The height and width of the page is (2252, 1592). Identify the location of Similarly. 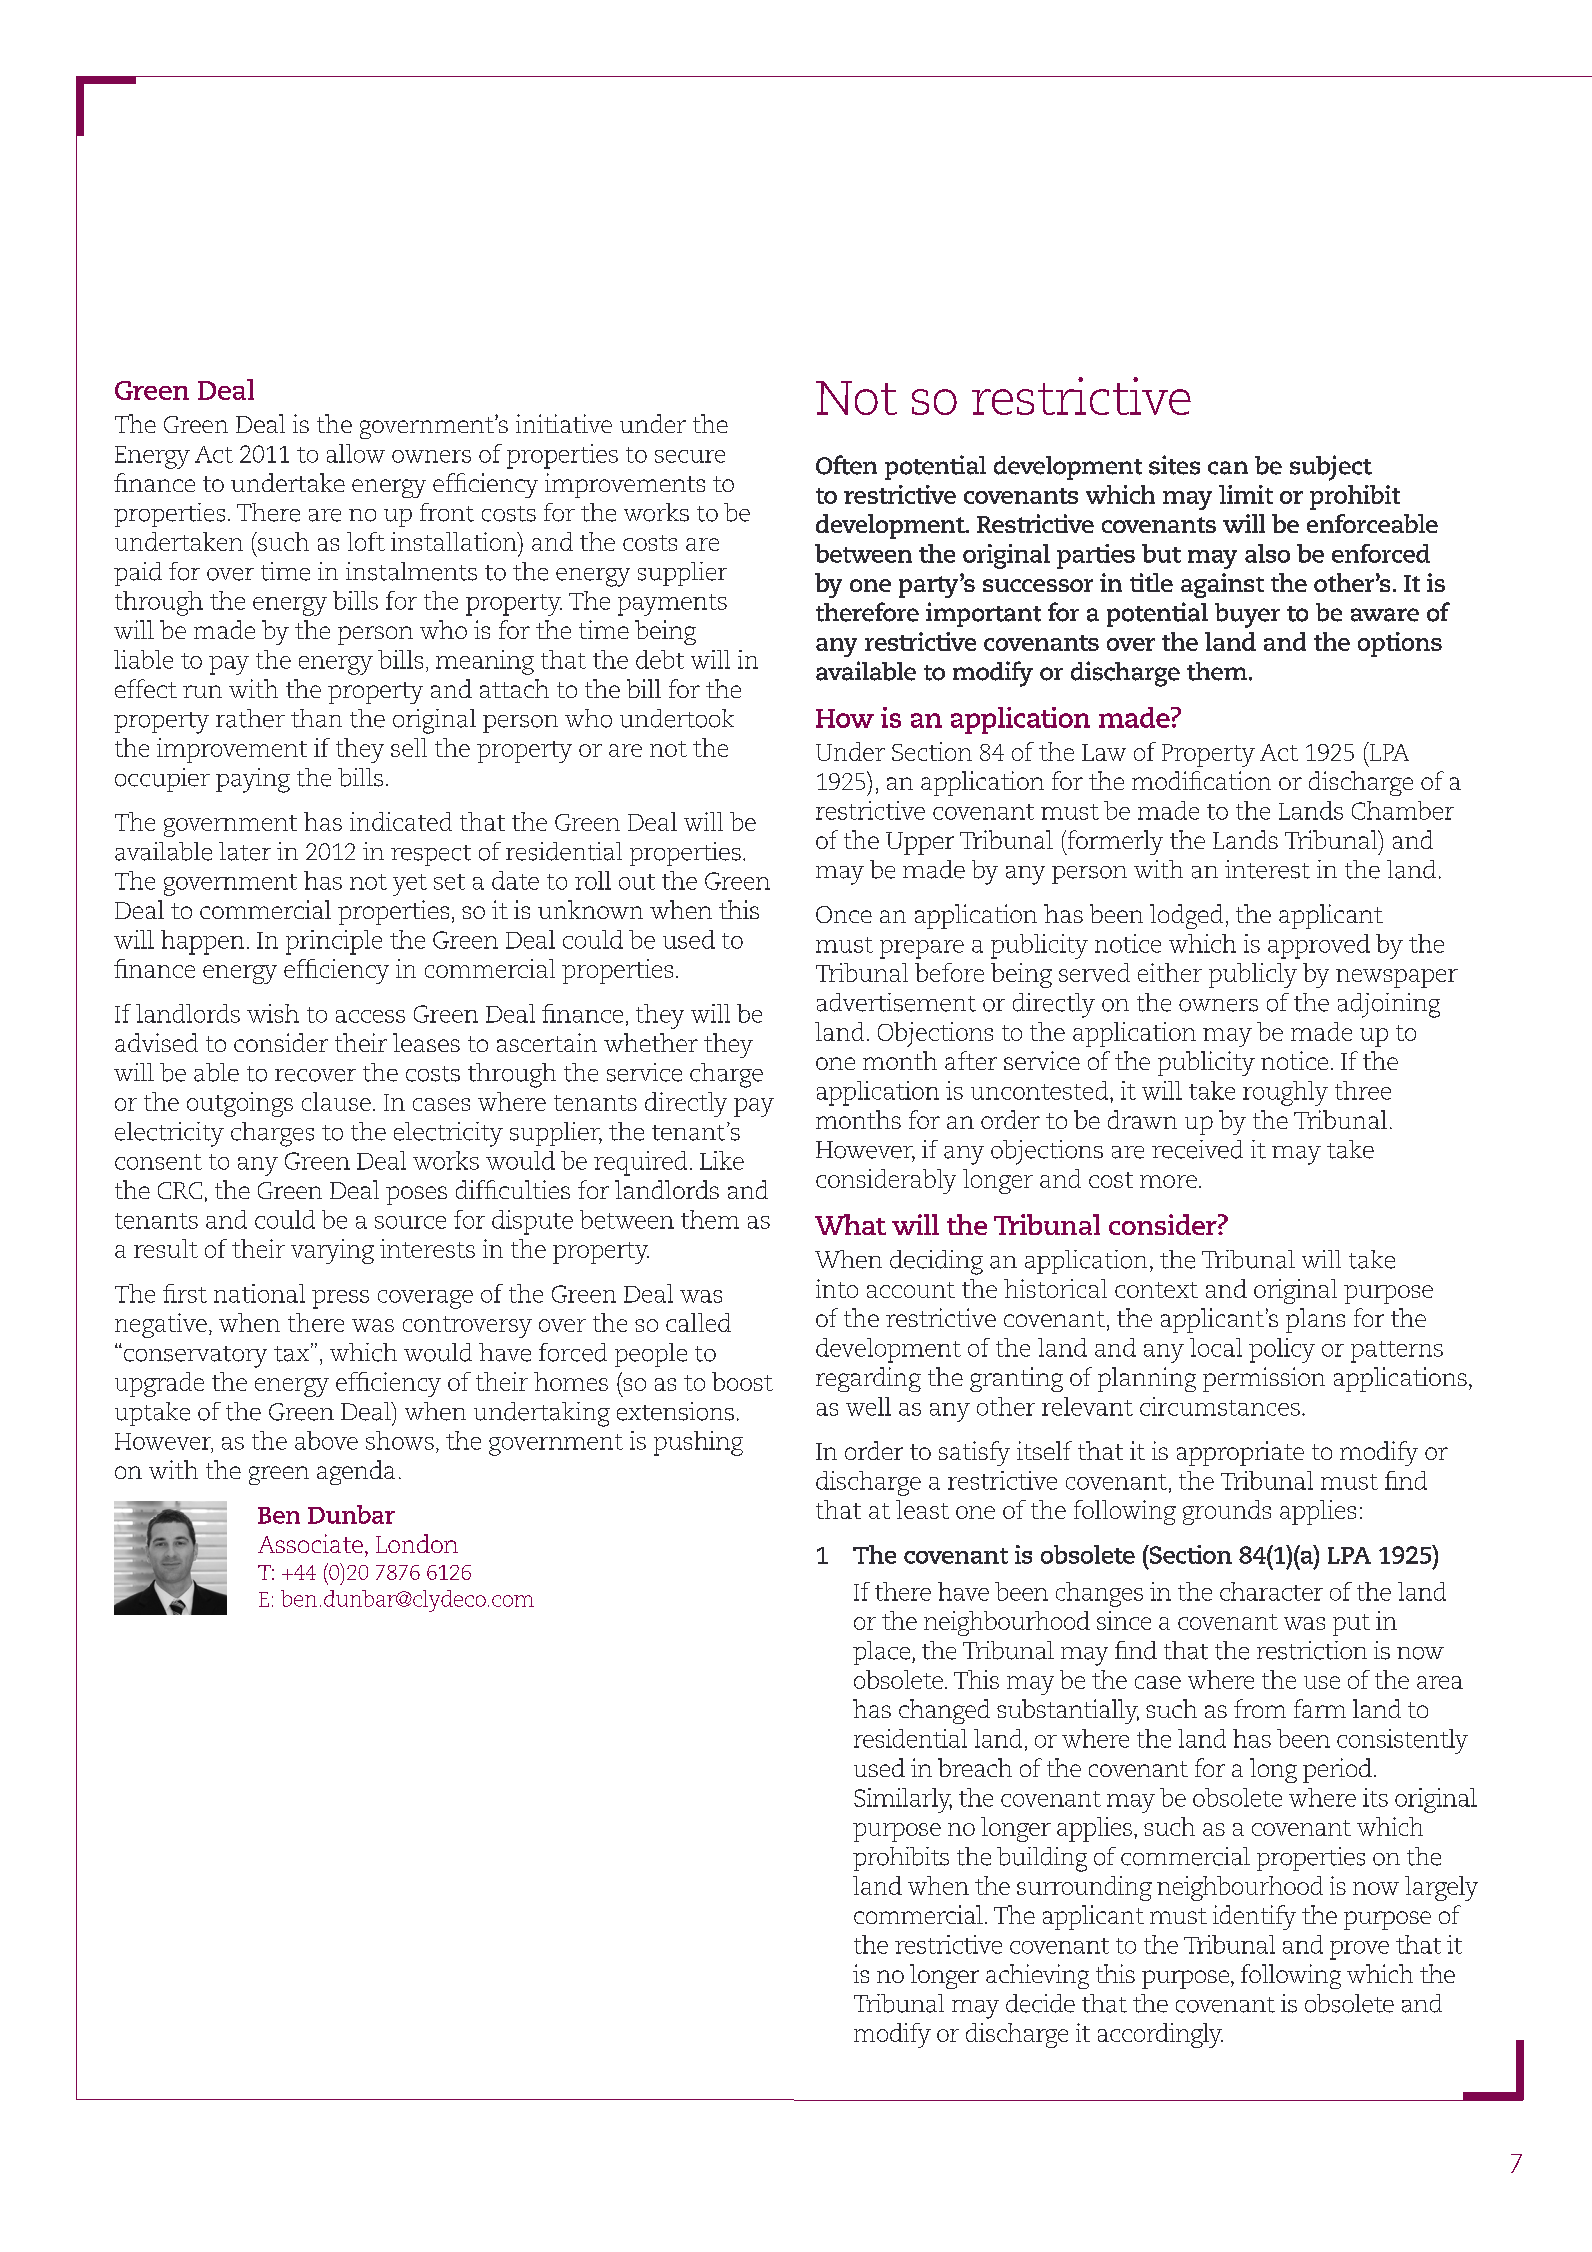
(903, 1800).
